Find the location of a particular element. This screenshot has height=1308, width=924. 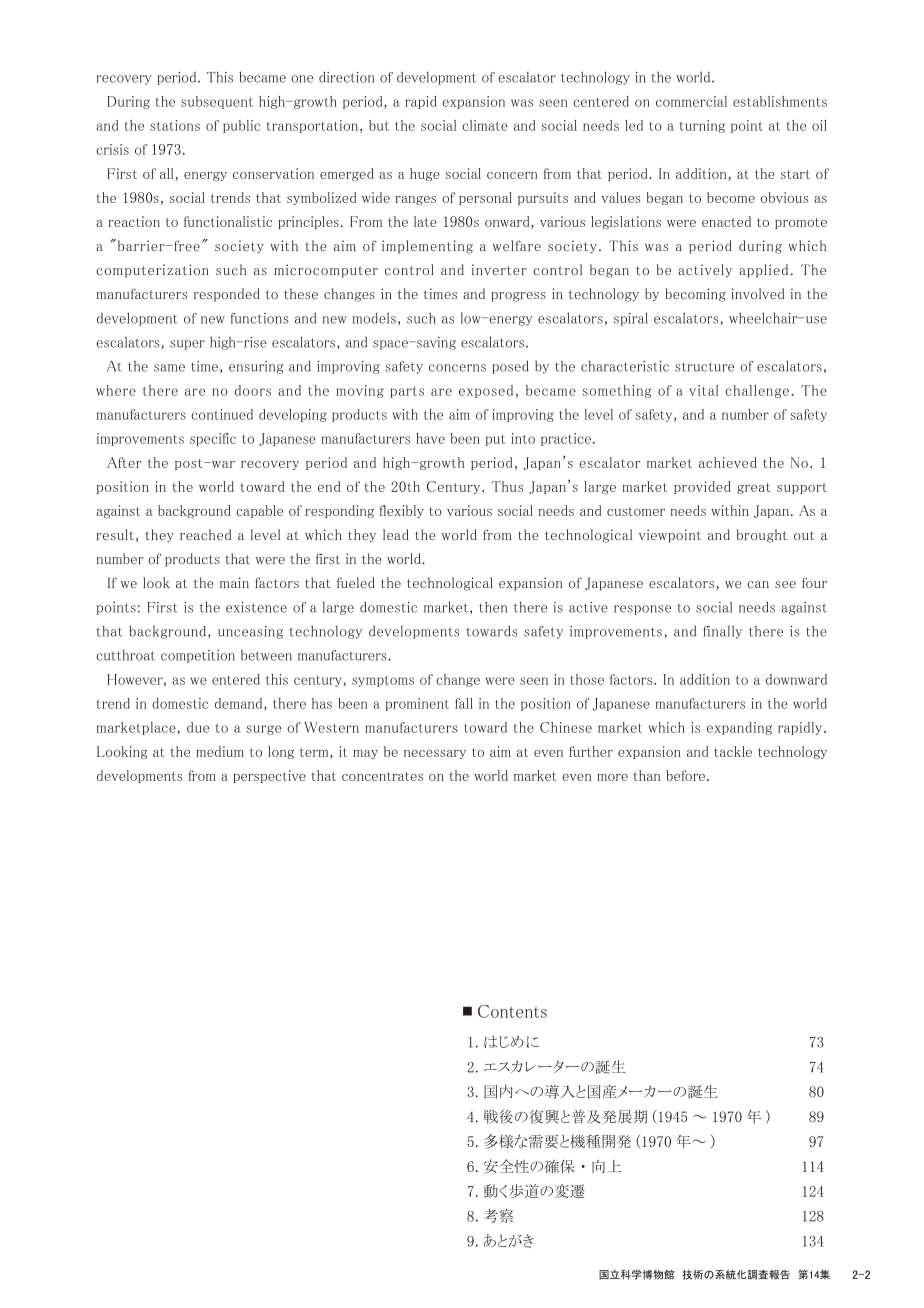

commercial is located at coordinates (691, 101).
